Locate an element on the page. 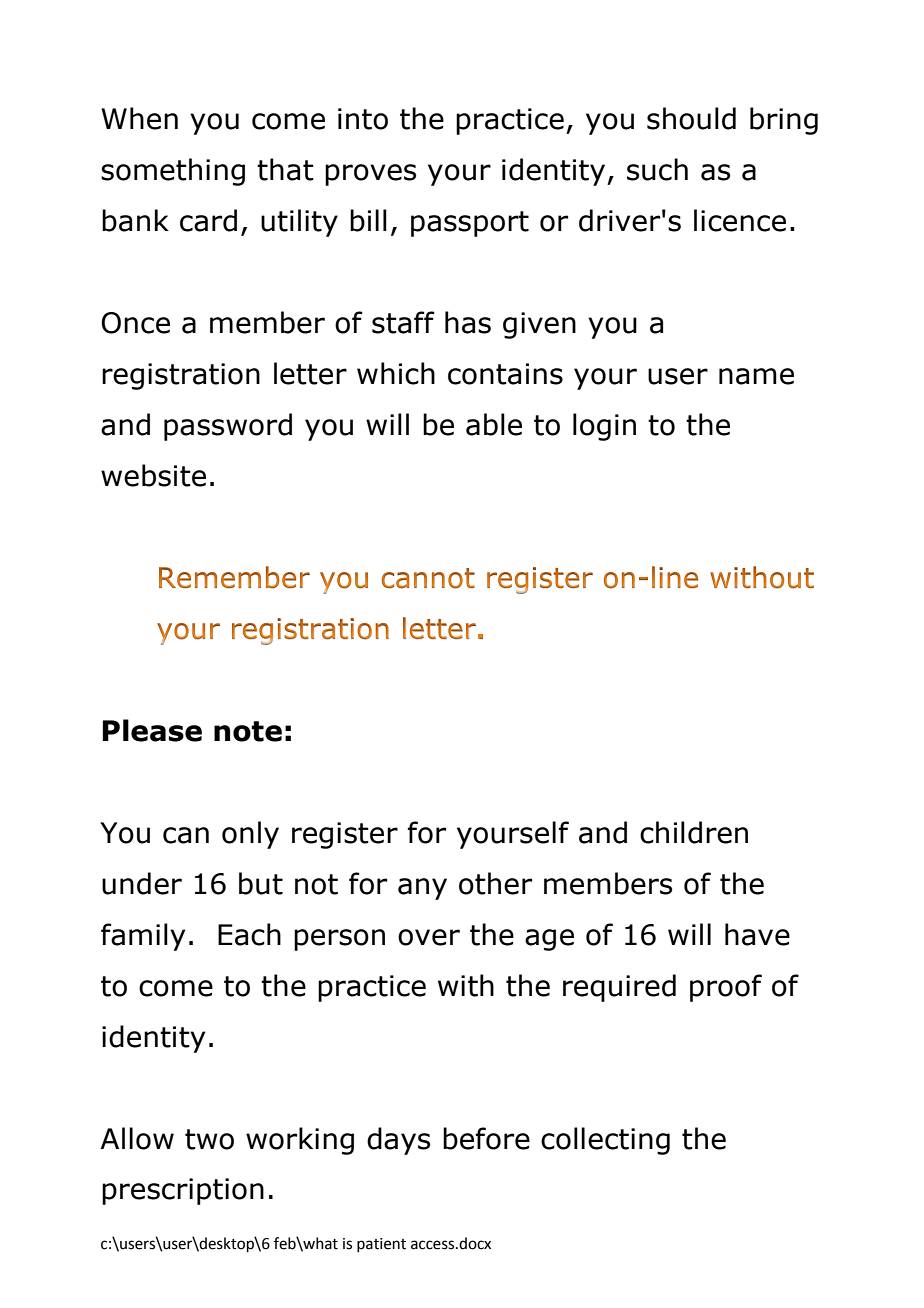 The height and width of the page is (1308, 924). patient is located at coordinates (381, 1245).
